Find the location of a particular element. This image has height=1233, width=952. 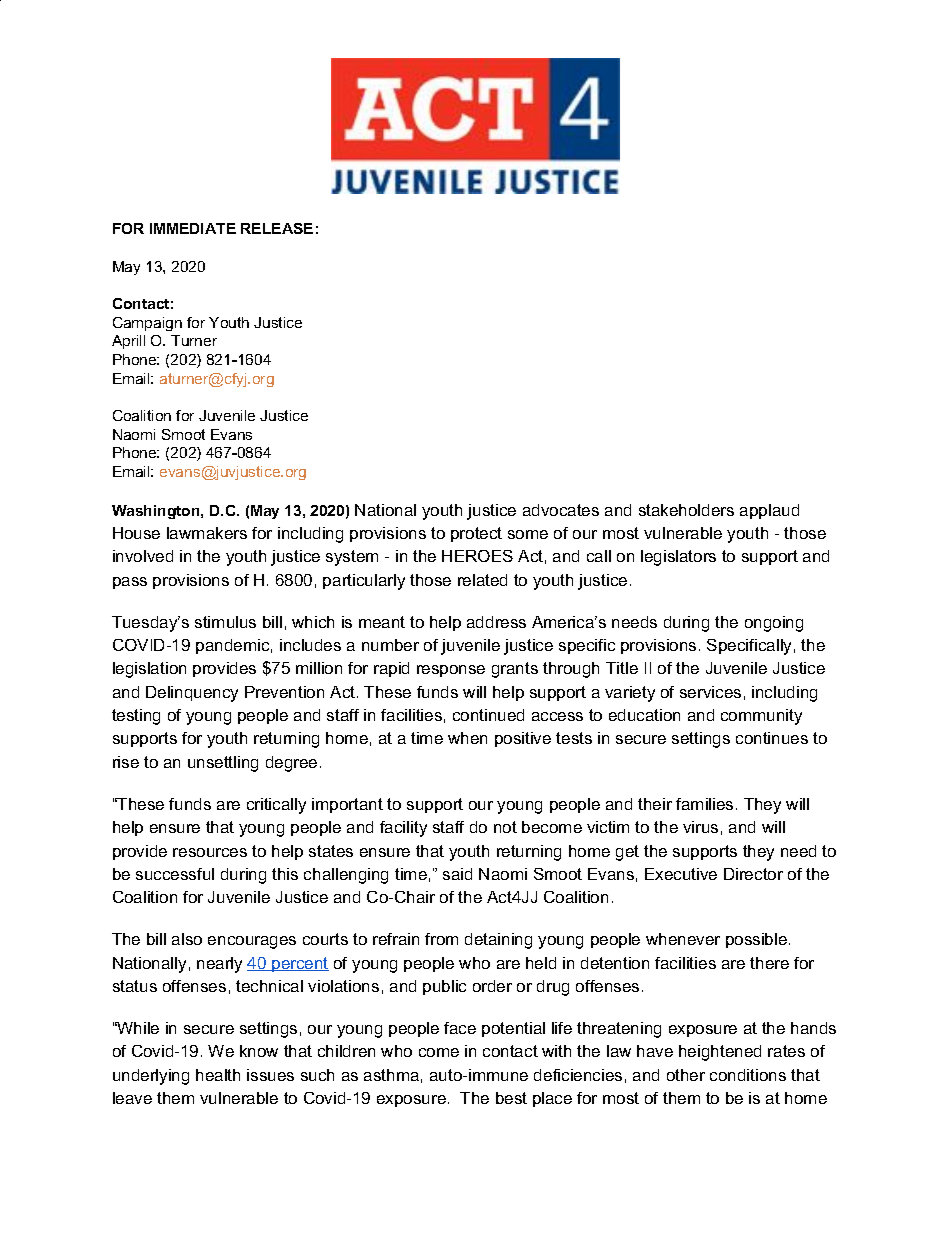

health is located at coordinates (218, 1075).
